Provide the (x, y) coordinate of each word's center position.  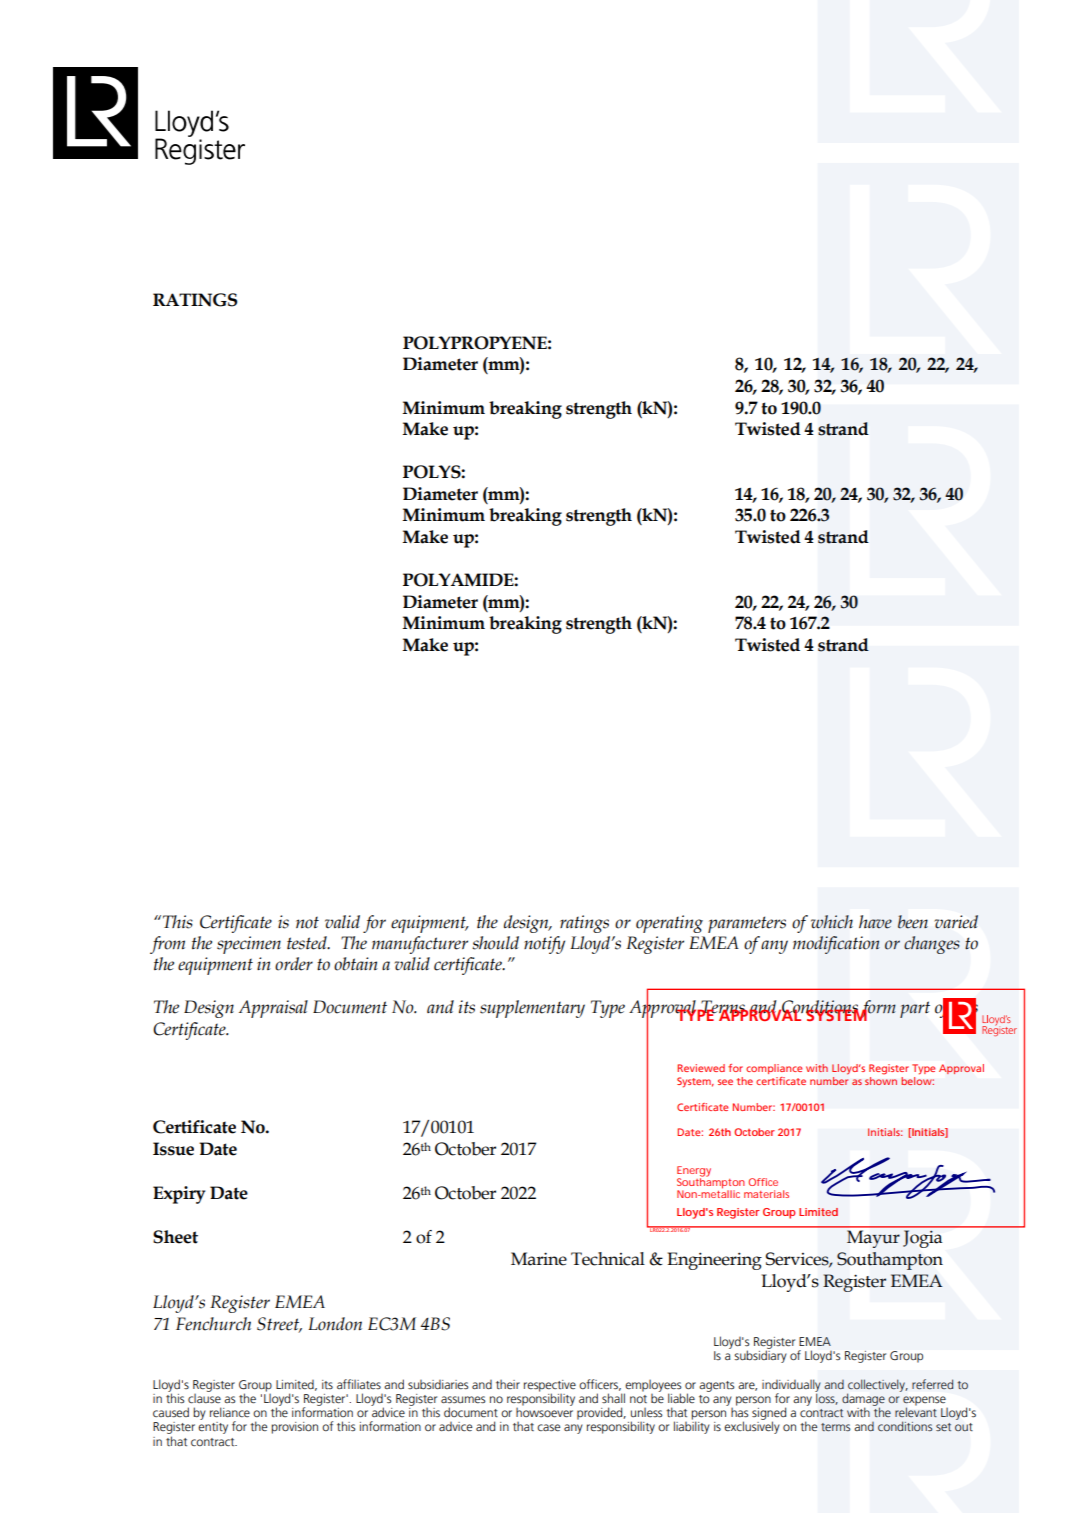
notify (544, 945)
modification (836, 945)
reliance (230, 1412)
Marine (539, 1259)
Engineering (714, 1261)
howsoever (544, 1411)
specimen (249, 945)
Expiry (179, 1195)
